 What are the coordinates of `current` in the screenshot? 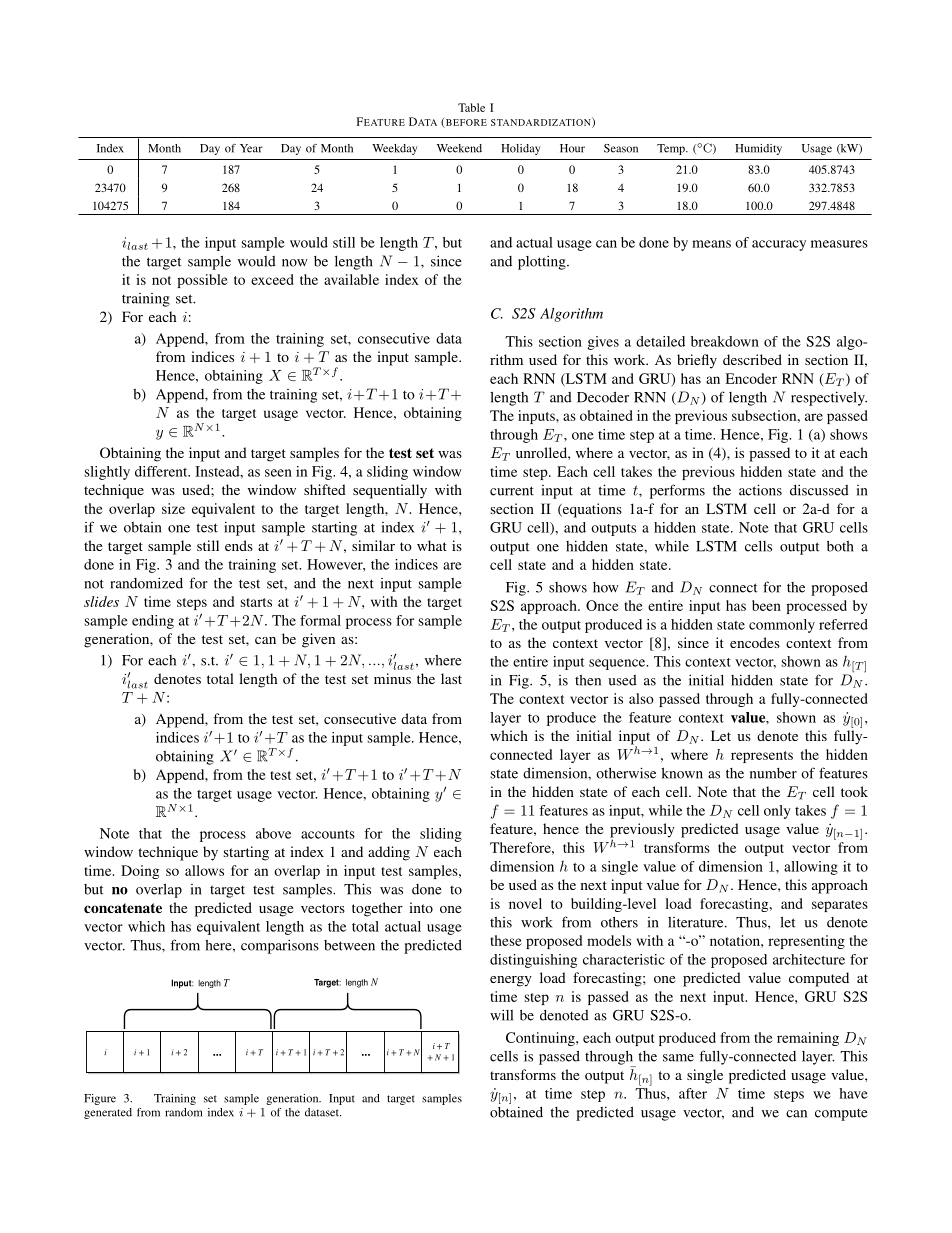 It's located at (512, 491).
